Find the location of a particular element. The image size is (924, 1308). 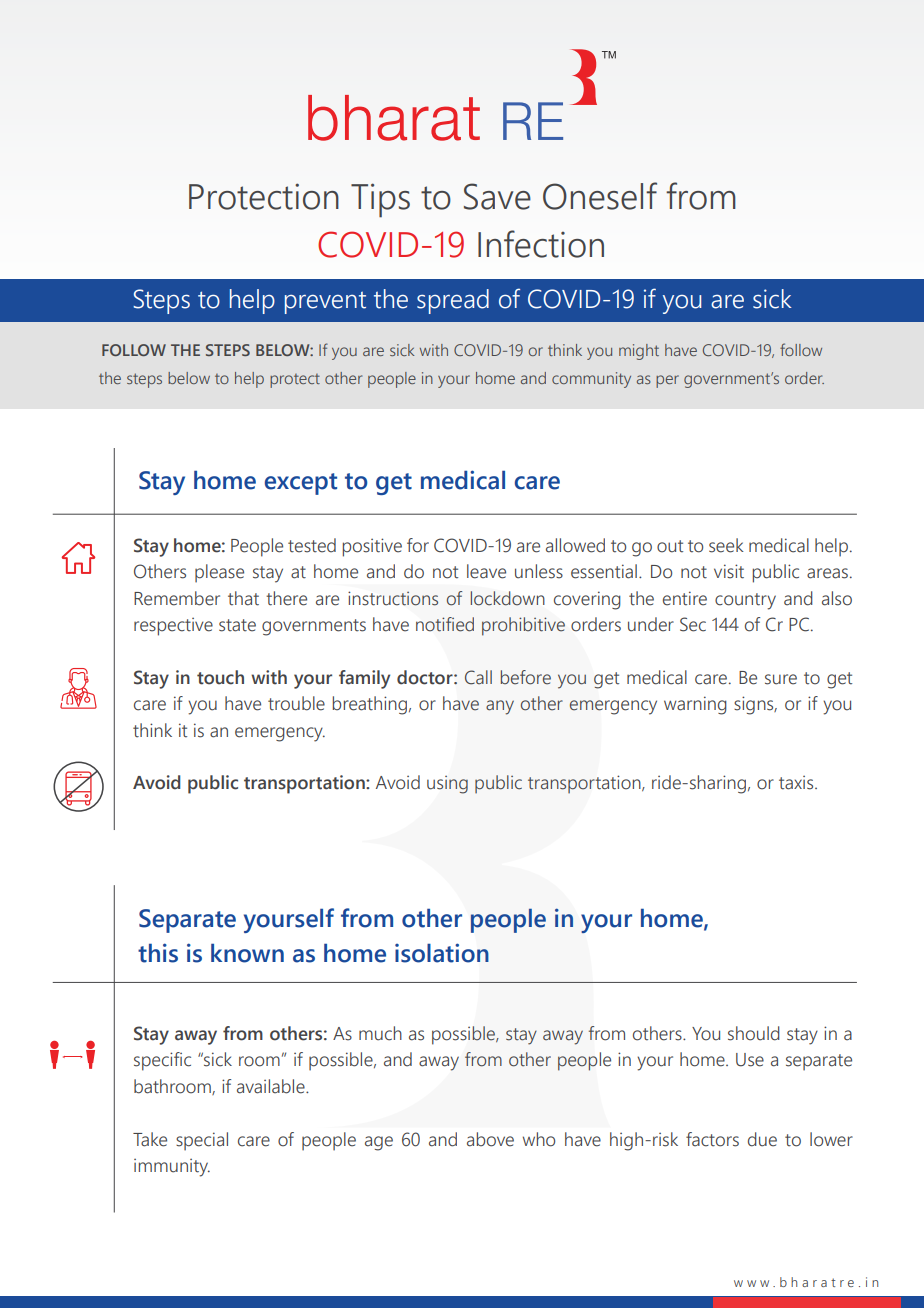

taxis is located at coordinates (797, 783).
